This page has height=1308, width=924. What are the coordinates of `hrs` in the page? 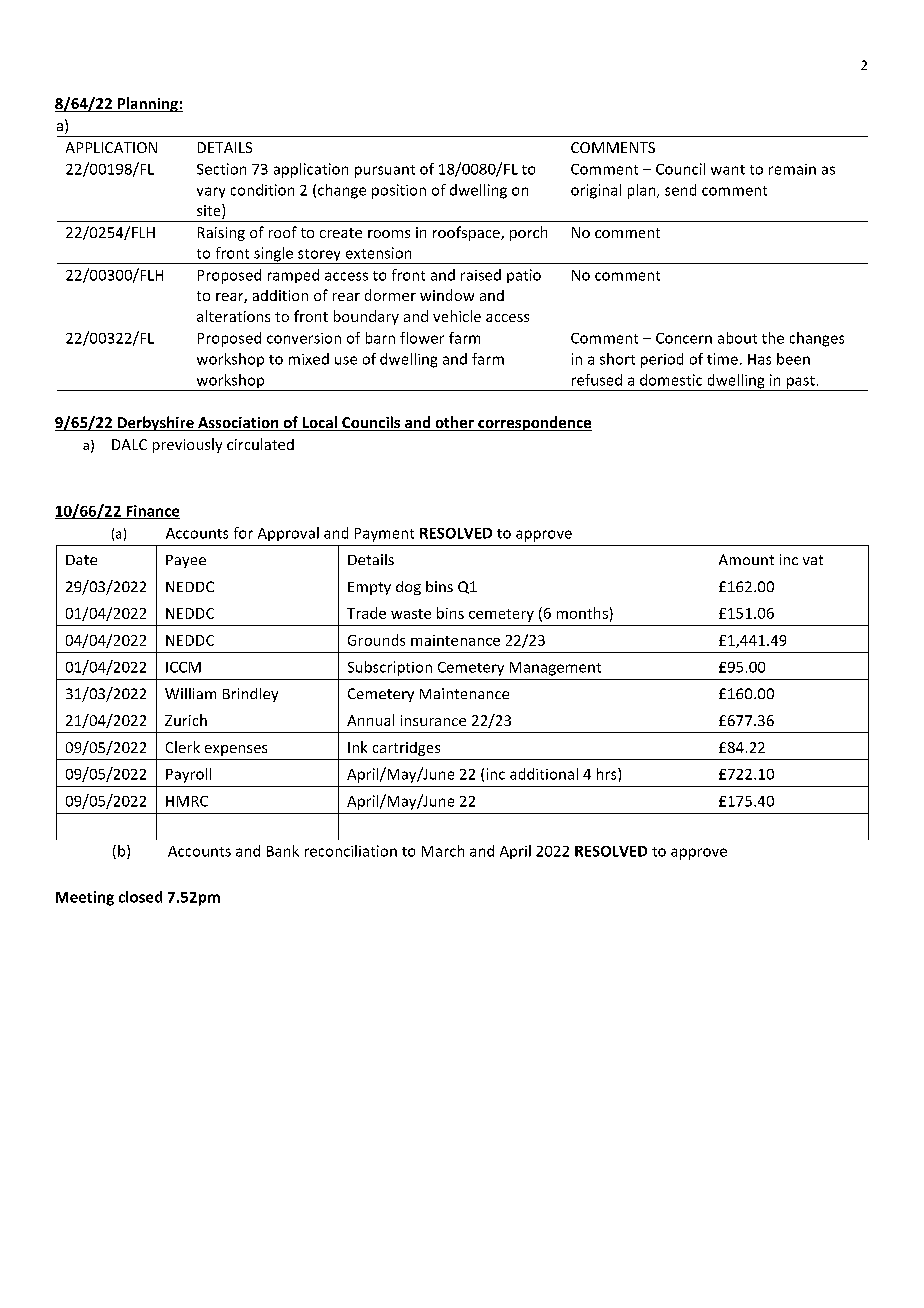 It's located at (608, 774).
